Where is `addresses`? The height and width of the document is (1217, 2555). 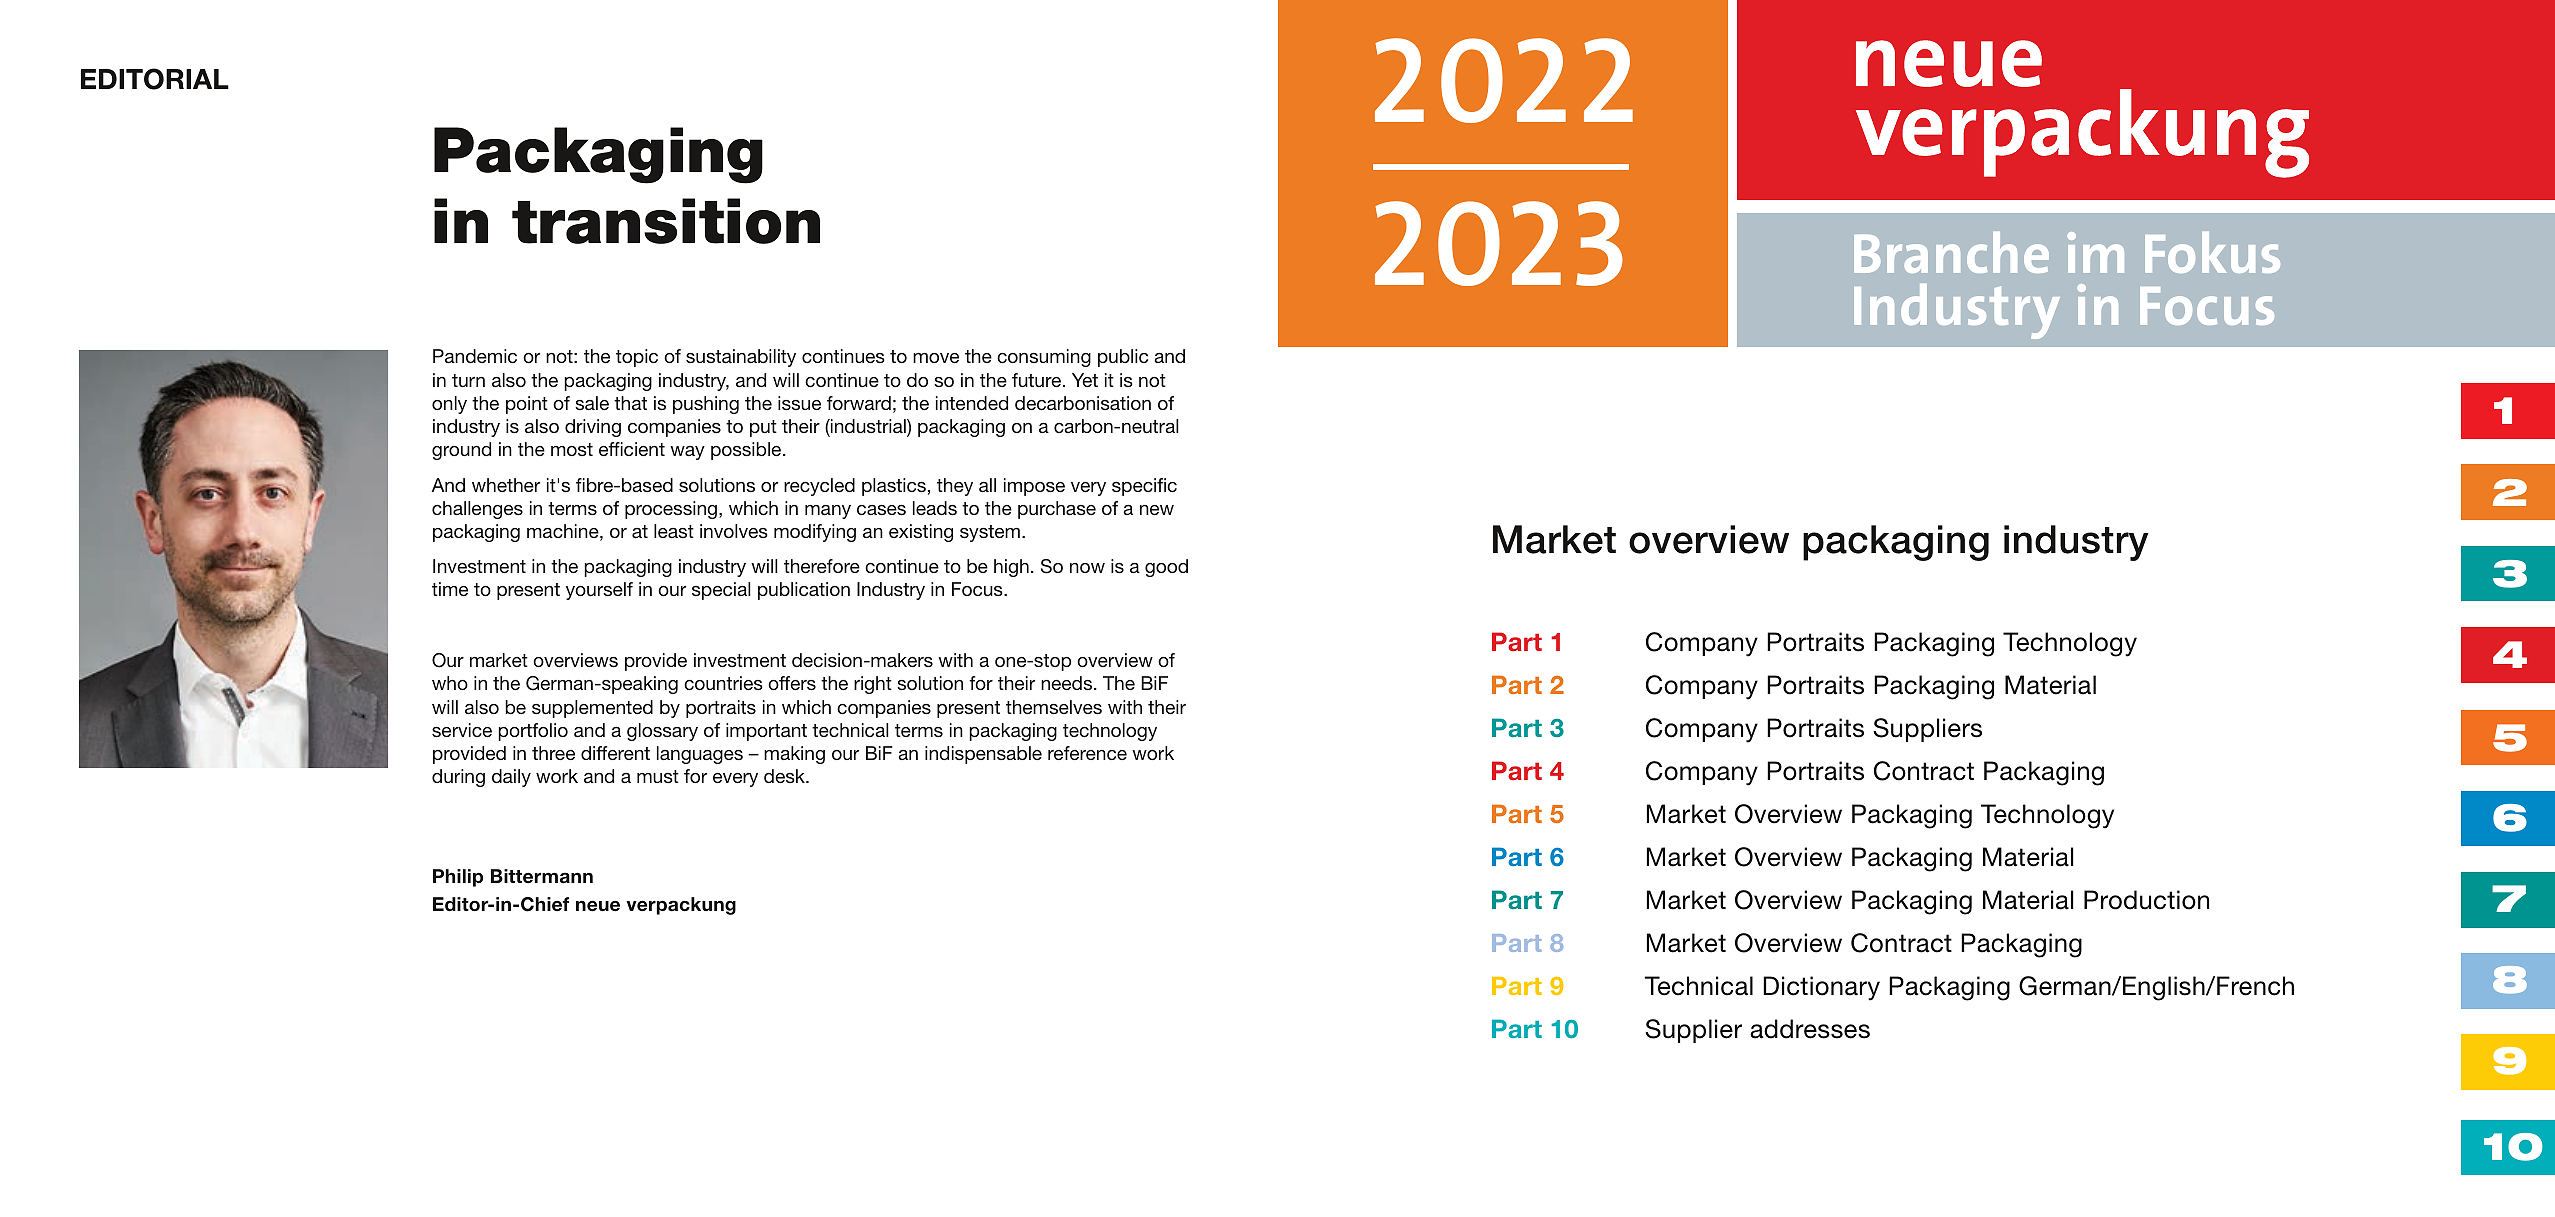 addresses is located at coordinates (1810, 1029).
